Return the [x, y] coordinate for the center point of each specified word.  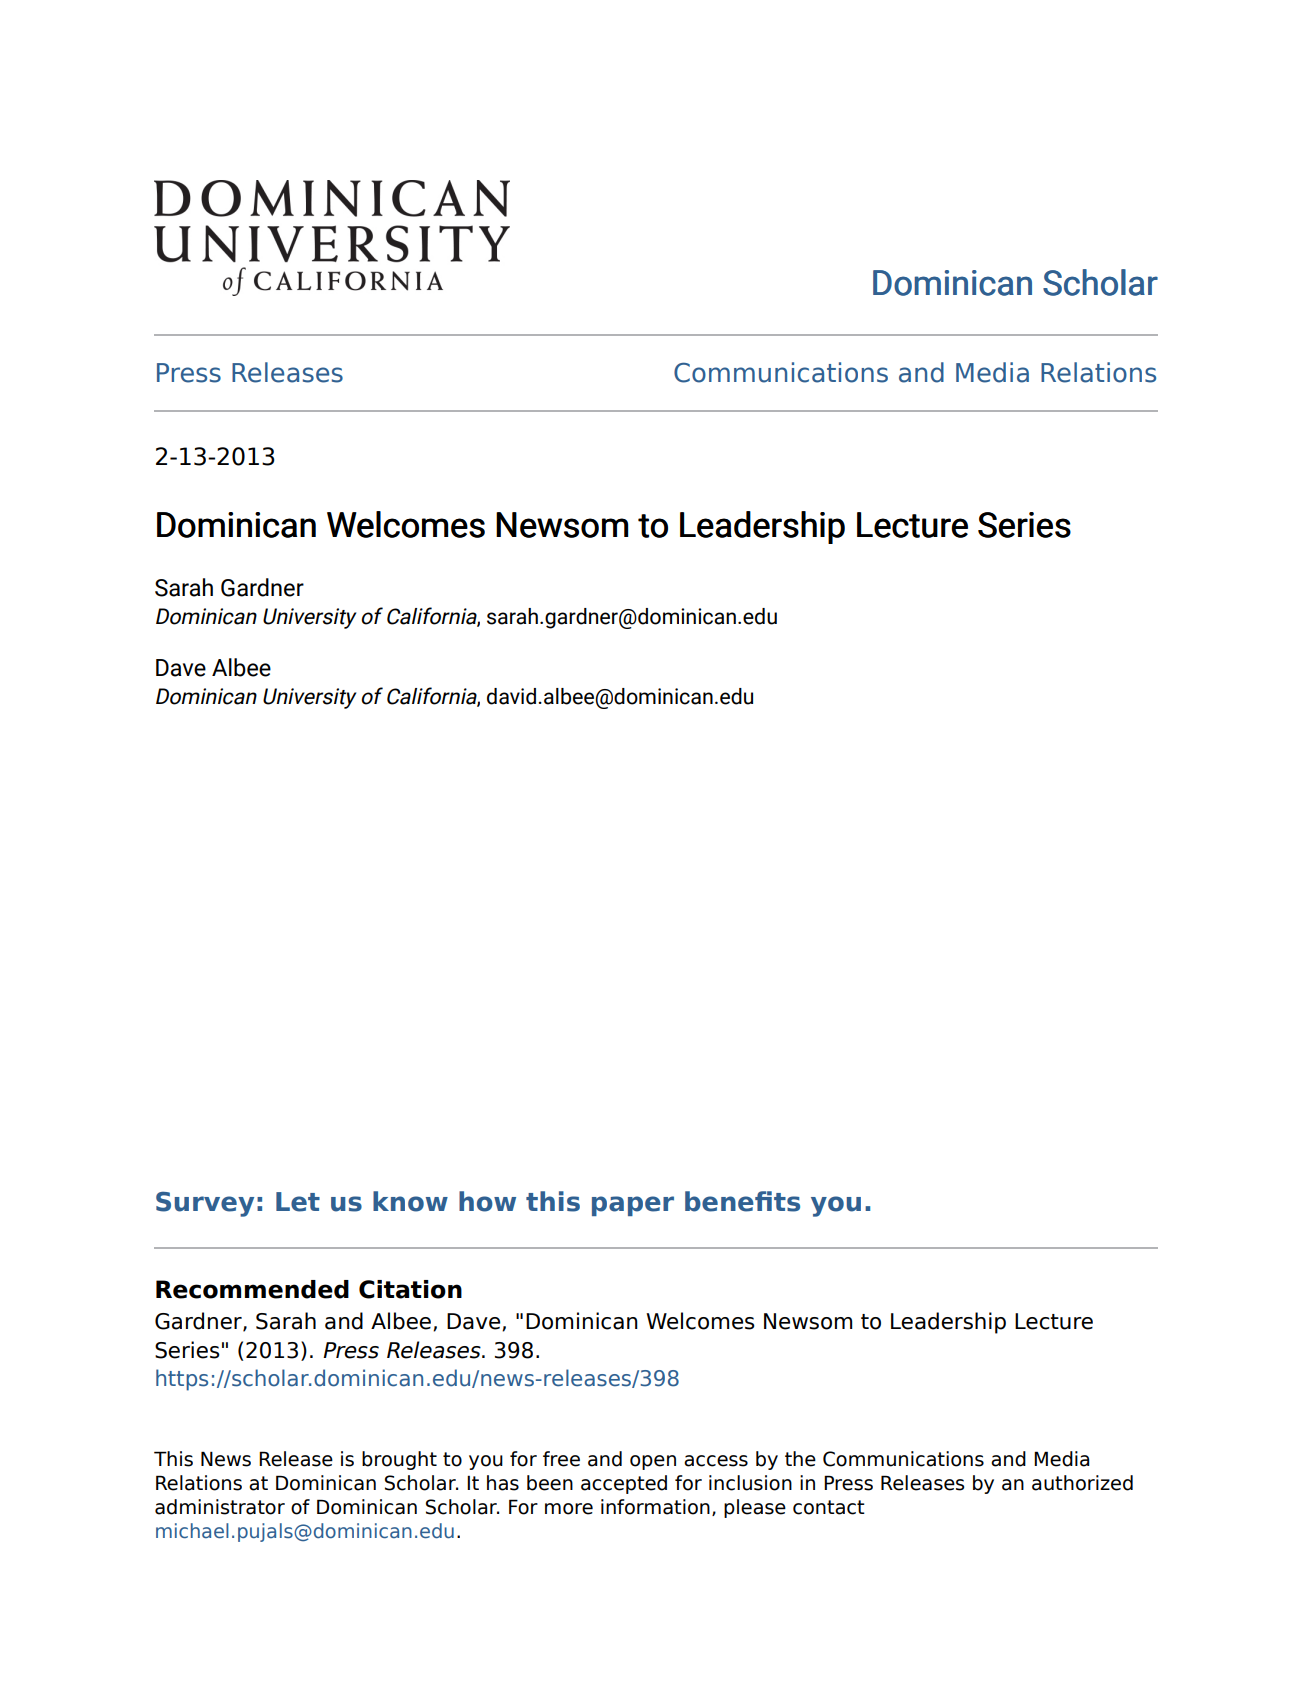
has [503, 1483]
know [410, 1201]
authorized [1082, 1483]
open [653, 1462]
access [716, 1461]
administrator [220, 1507]
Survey [205, 1204]
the [800, 1459]
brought [399, 1460]
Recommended [252, 1289]
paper [633, 1206]
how [487, 1201]
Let [298, 1202]
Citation [410, 1289]
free [561, 1459]
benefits [742, 1201]
